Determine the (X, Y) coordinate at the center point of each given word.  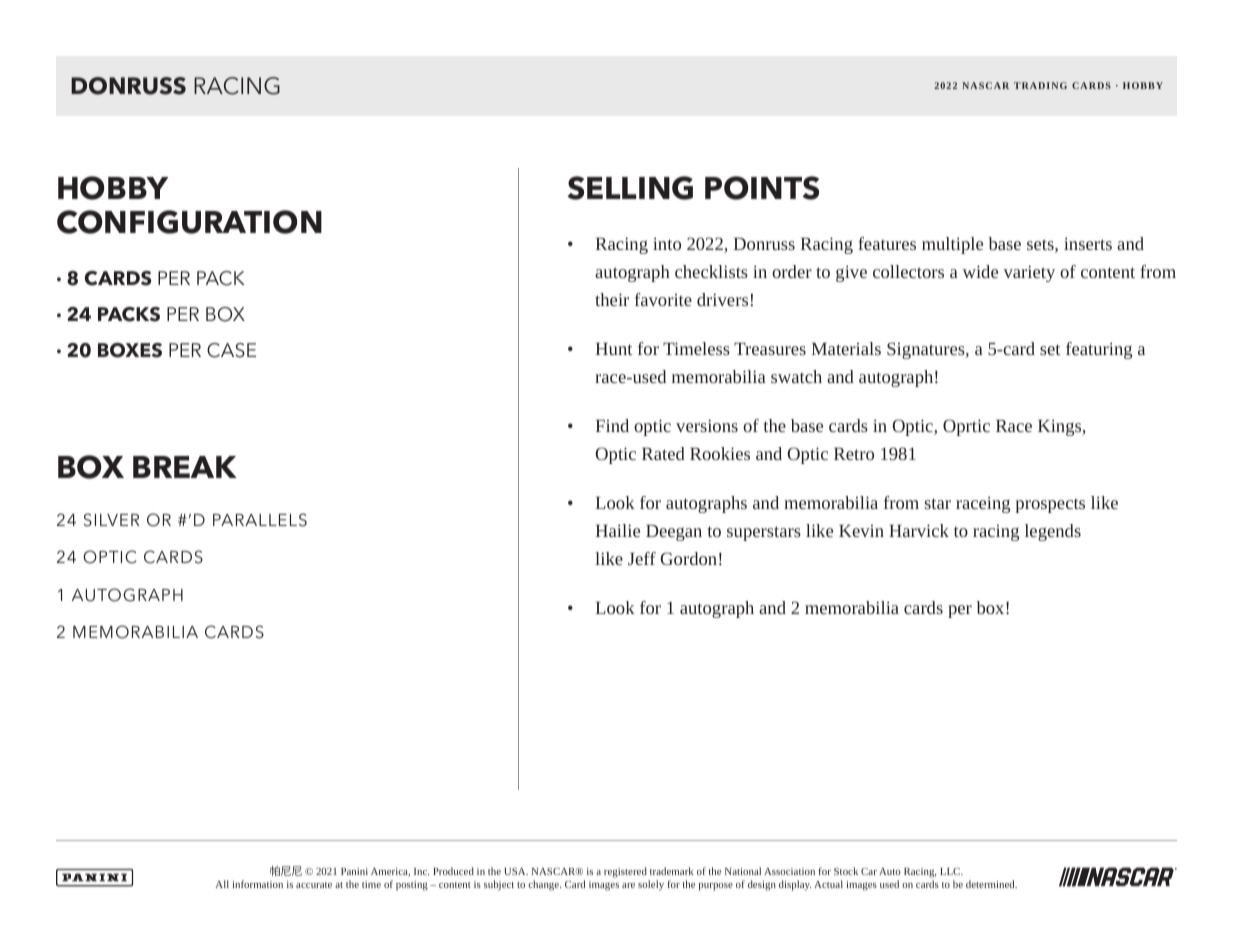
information (257, 884)
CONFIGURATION (189, 222)
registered (625, 872)
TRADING (1040, 85)
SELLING (630, 188)
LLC (951, 871)
